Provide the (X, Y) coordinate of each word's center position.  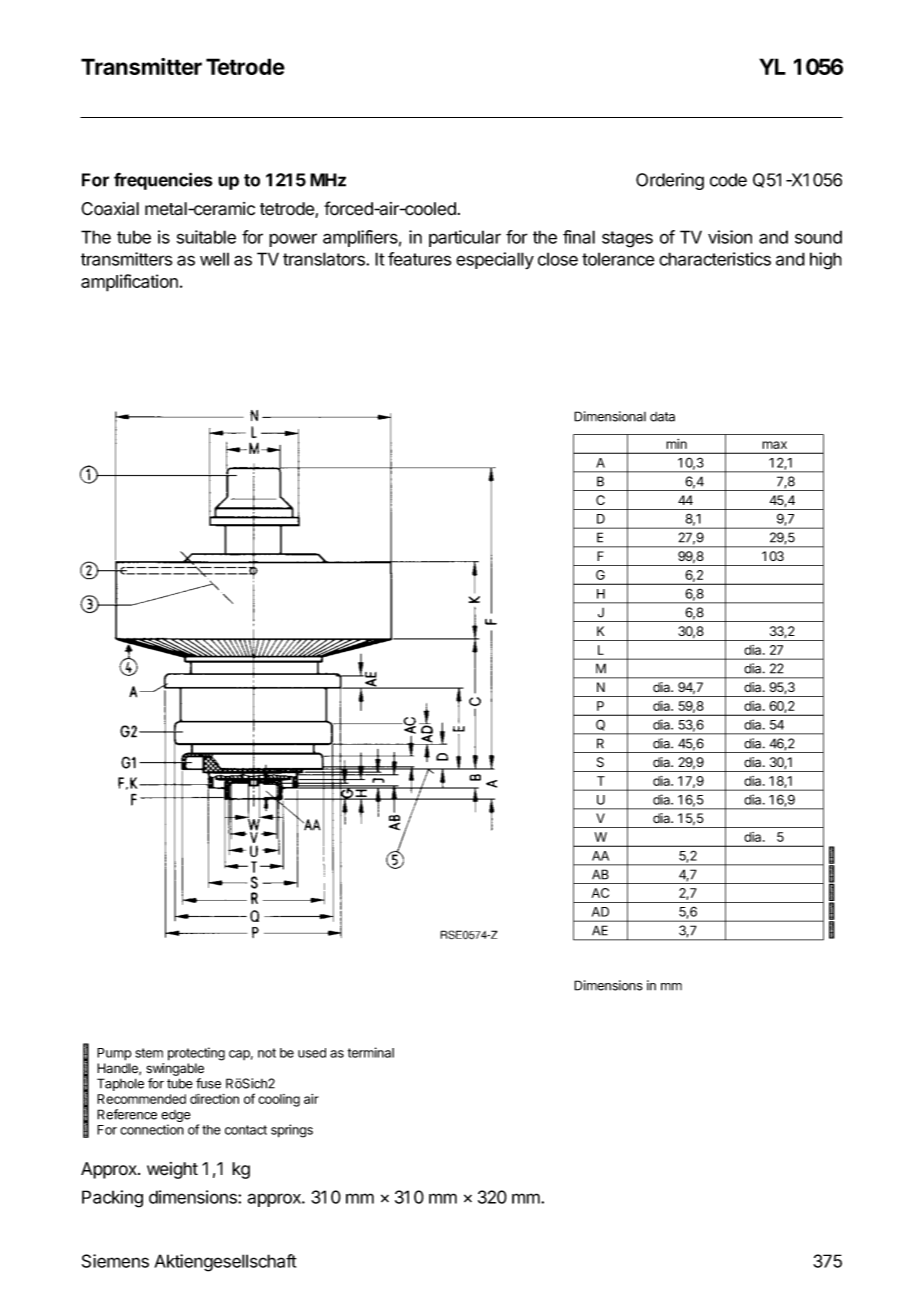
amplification (129, 283)
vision (730, 237)
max (775, 445)
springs (292, 1131)
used (312, 1053)
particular (465, 238)
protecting (196, 1054)
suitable (206, 237)
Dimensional (610, 416)
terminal (371, 1052)
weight (172, 1170)
